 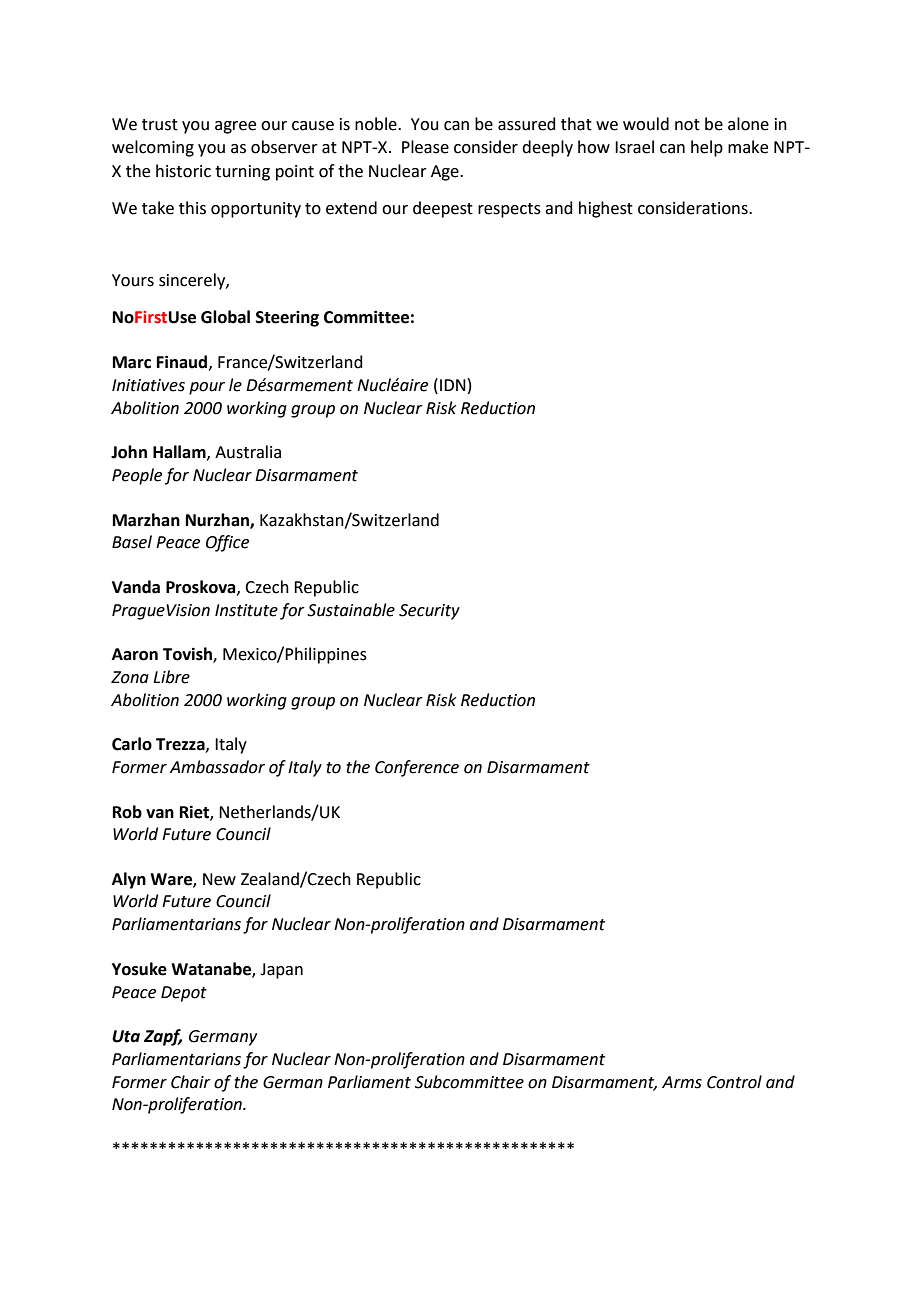 I want to click on Chair, so click(x=191, y=1082).
